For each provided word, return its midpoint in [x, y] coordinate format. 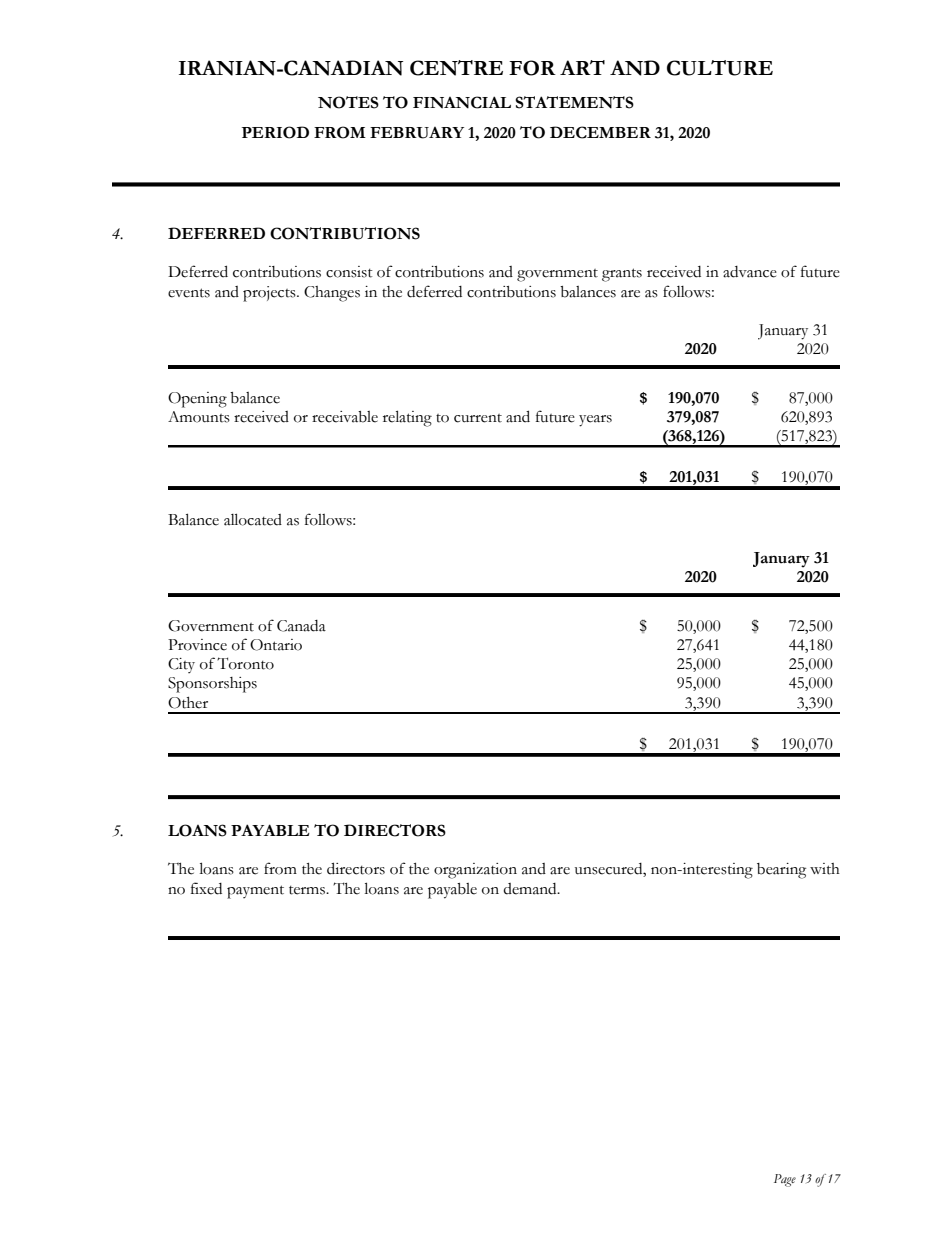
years [595, 421]
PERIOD [275, 132]
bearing [781, 871]
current [478, 418]
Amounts [199, 417]
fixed [206, 888]
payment [255, 892]
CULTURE [720, 68]
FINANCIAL [462, 102]
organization [475, 871]
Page [785, 1180]
